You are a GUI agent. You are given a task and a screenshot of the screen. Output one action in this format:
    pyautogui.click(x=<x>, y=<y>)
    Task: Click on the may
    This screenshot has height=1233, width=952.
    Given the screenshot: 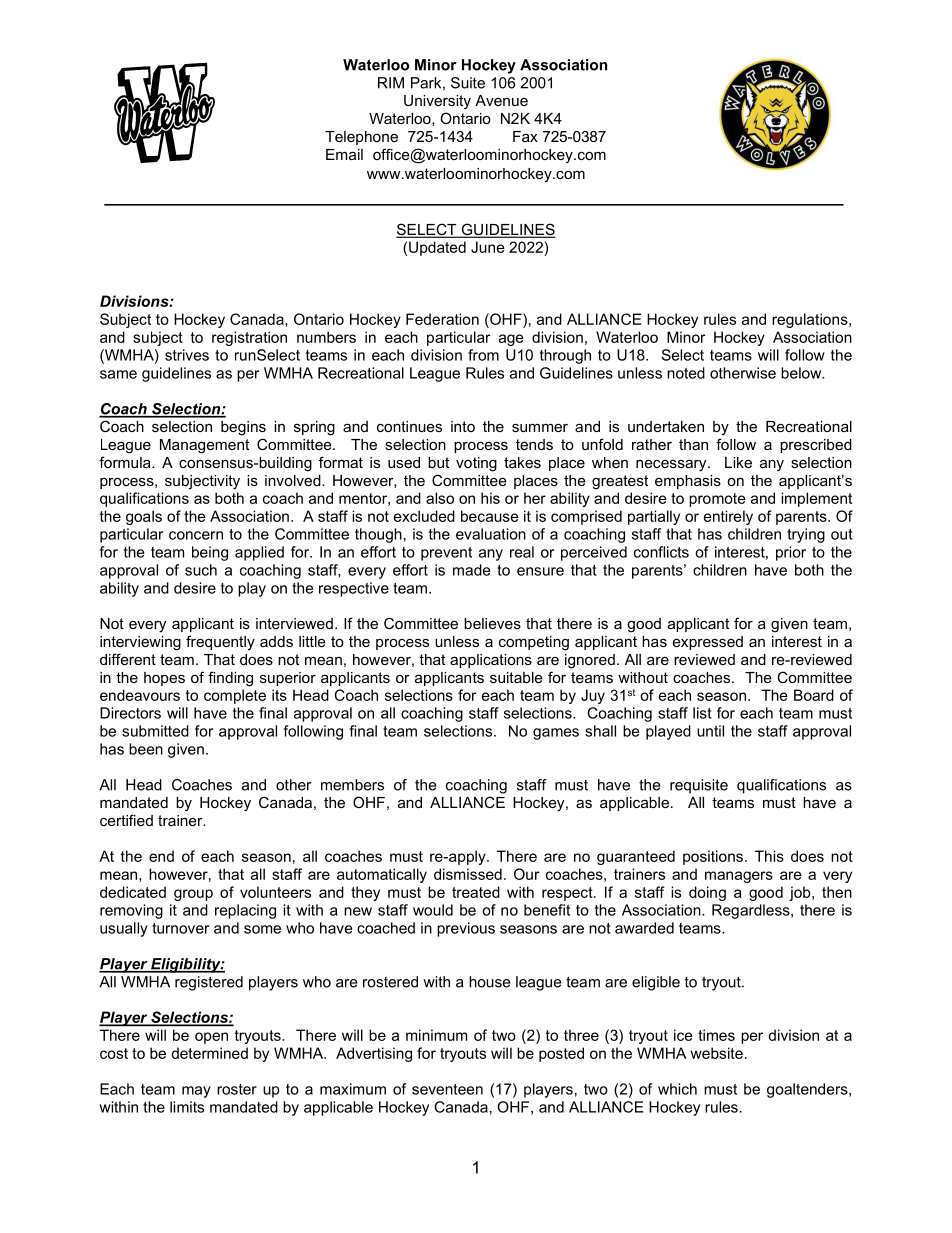 What is the action you would take?
    pyautogui.click(x=196, y=1092)
